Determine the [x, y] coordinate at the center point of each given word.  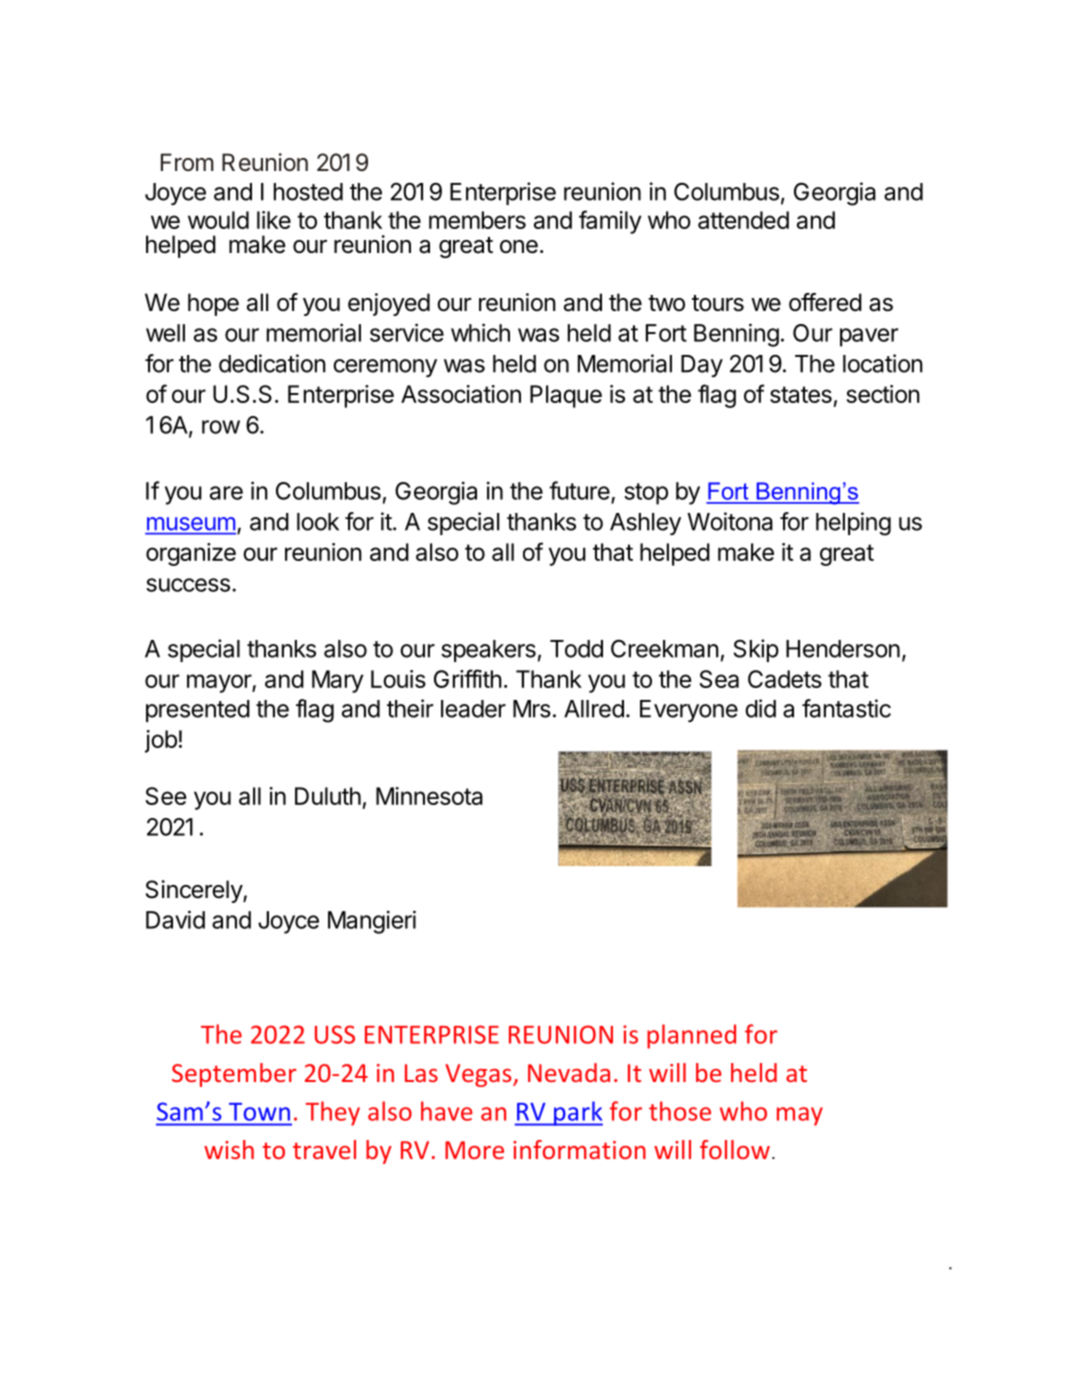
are [226, 493]
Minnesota [429, 796]
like [274, 220]
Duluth [328, 796]
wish [229, 1149]
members [477, 220]
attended [743, 220]
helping [853, 524]
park [577, 1113]
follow [735, 1149]
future [579, 490]
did [760, 708]
